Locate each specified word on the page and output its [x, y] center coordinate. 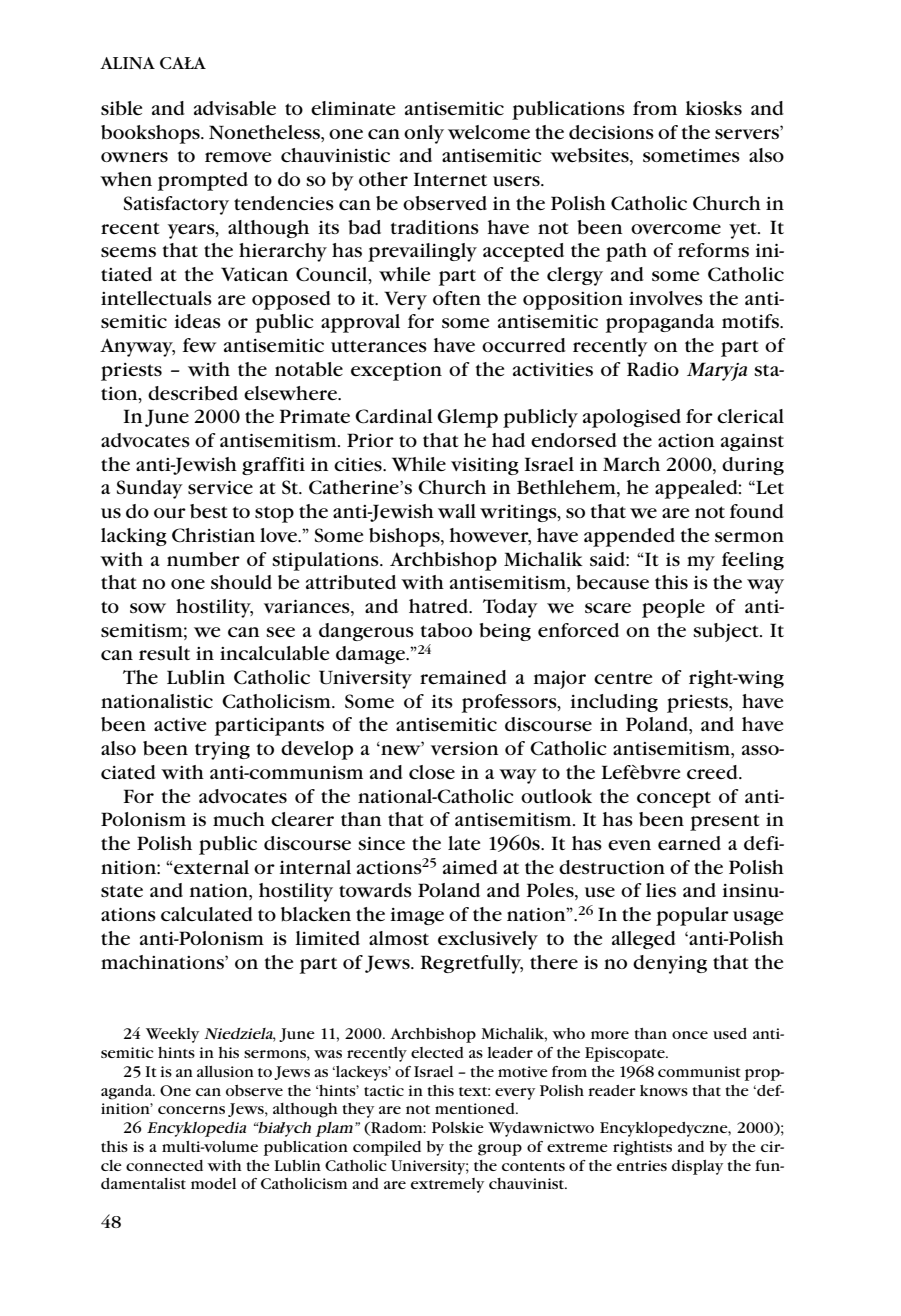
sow [148, 608]
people [673, 608]
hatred [439, 606]
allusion [225, 1071]
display [697, 1167]
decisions [611, 132]
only [424, 134]
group [500, 1150]
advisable [235, 108]
